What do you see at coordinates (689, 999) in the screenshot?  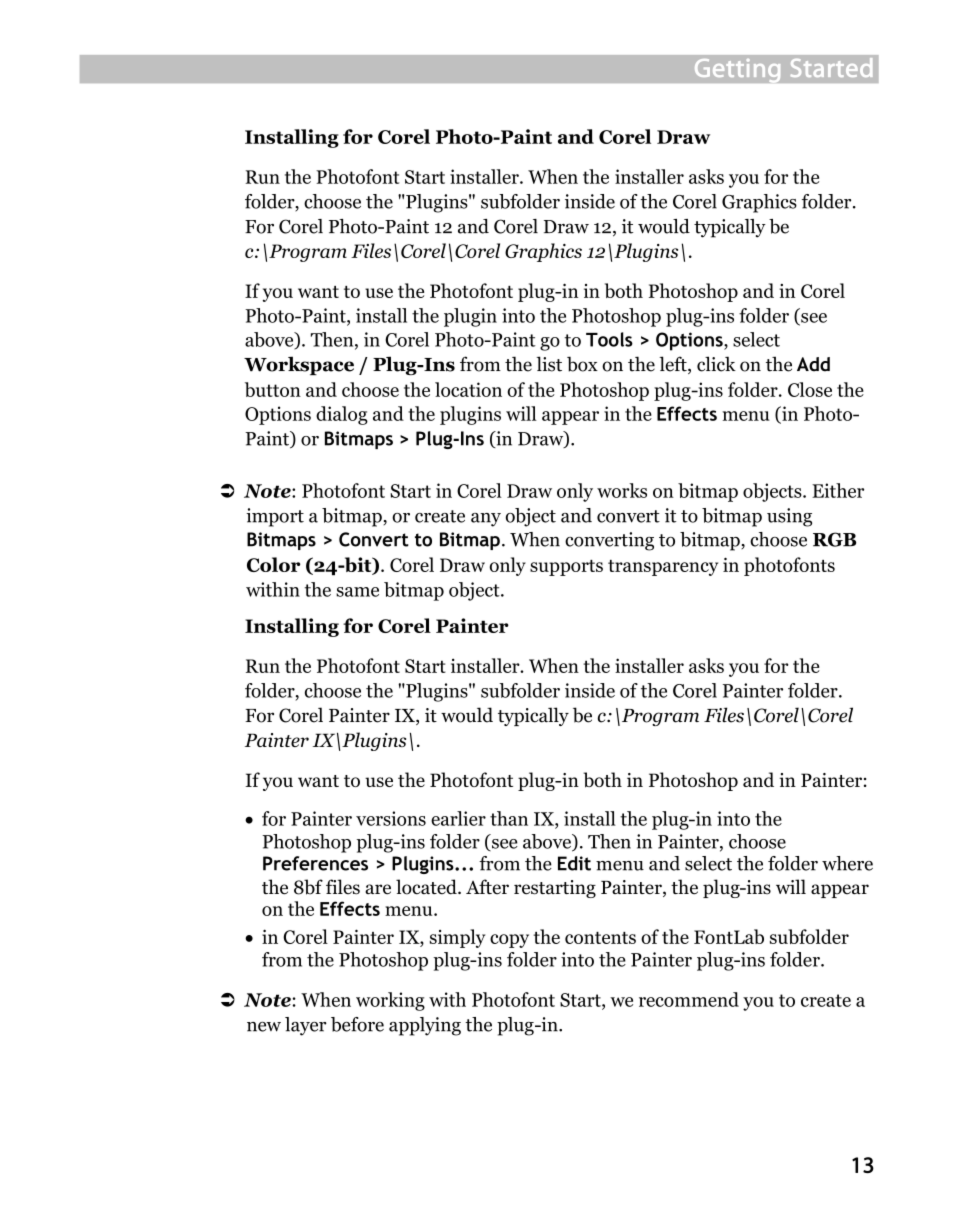 I see `recommend` at bounding box center [689, 999].
